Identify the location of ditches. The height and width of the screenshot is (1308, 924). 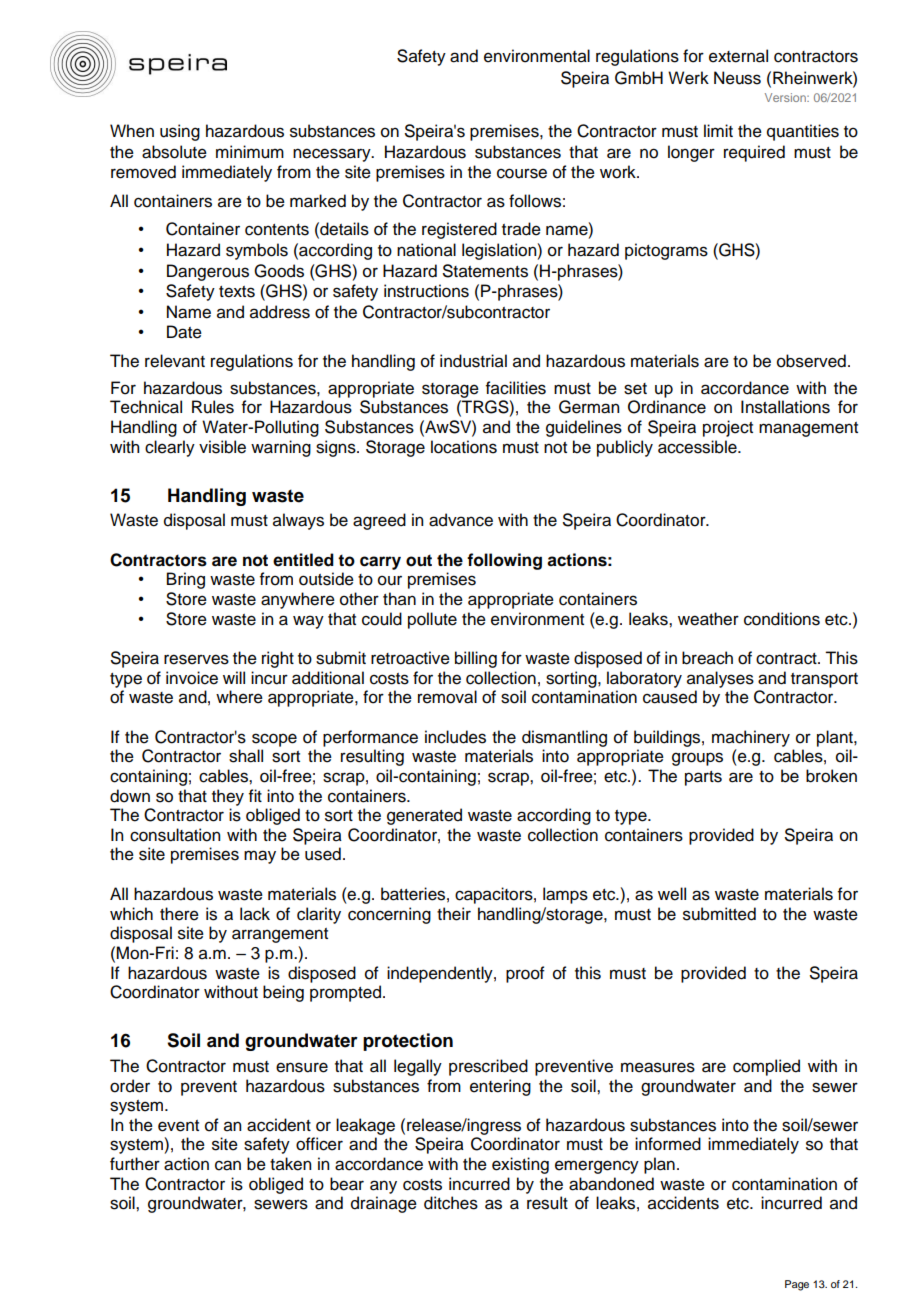
(451, 1203).
